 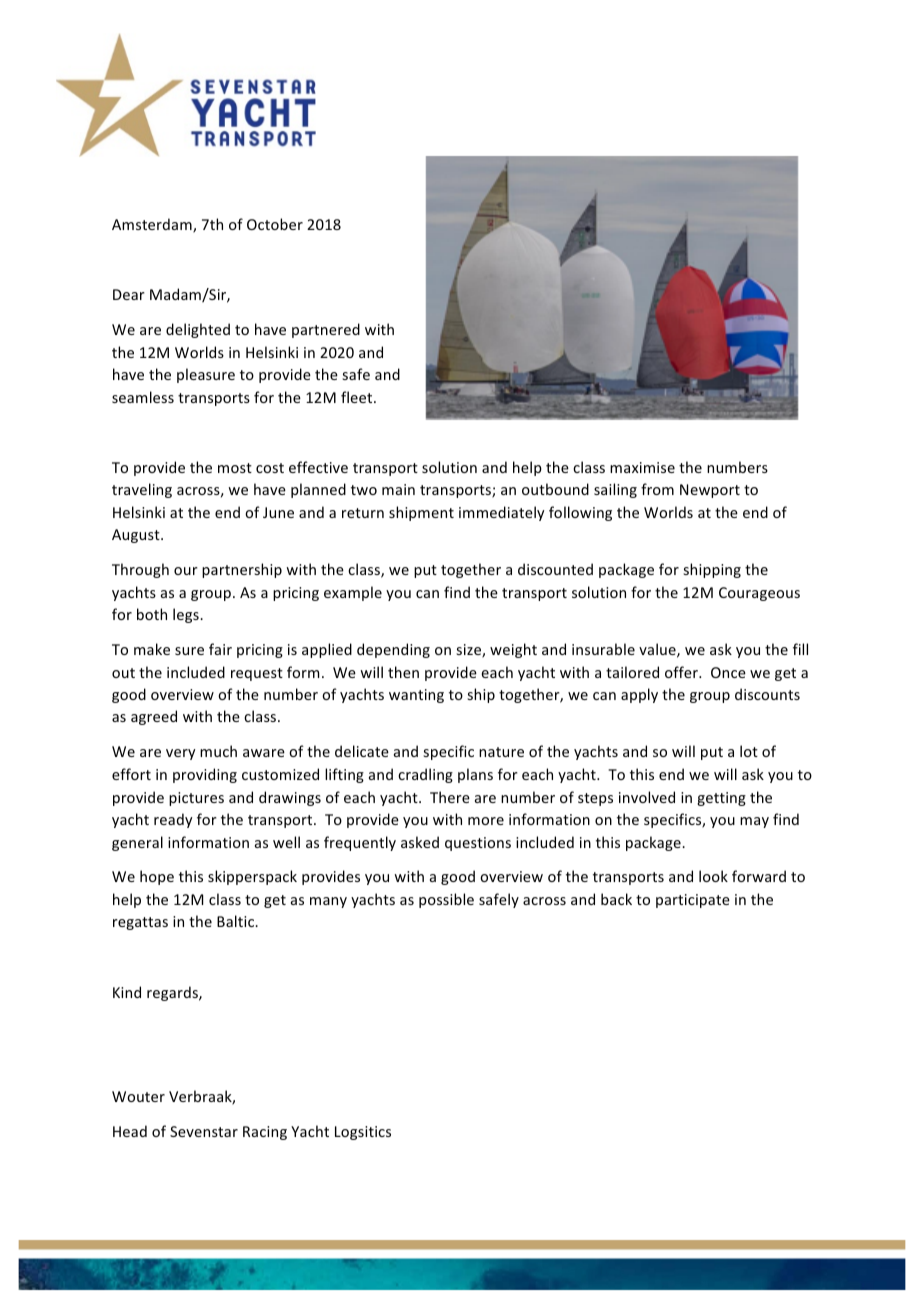 What do you see at coordinates (713, 876) in the image?
I see `look` at bounding box center [713, 876].
